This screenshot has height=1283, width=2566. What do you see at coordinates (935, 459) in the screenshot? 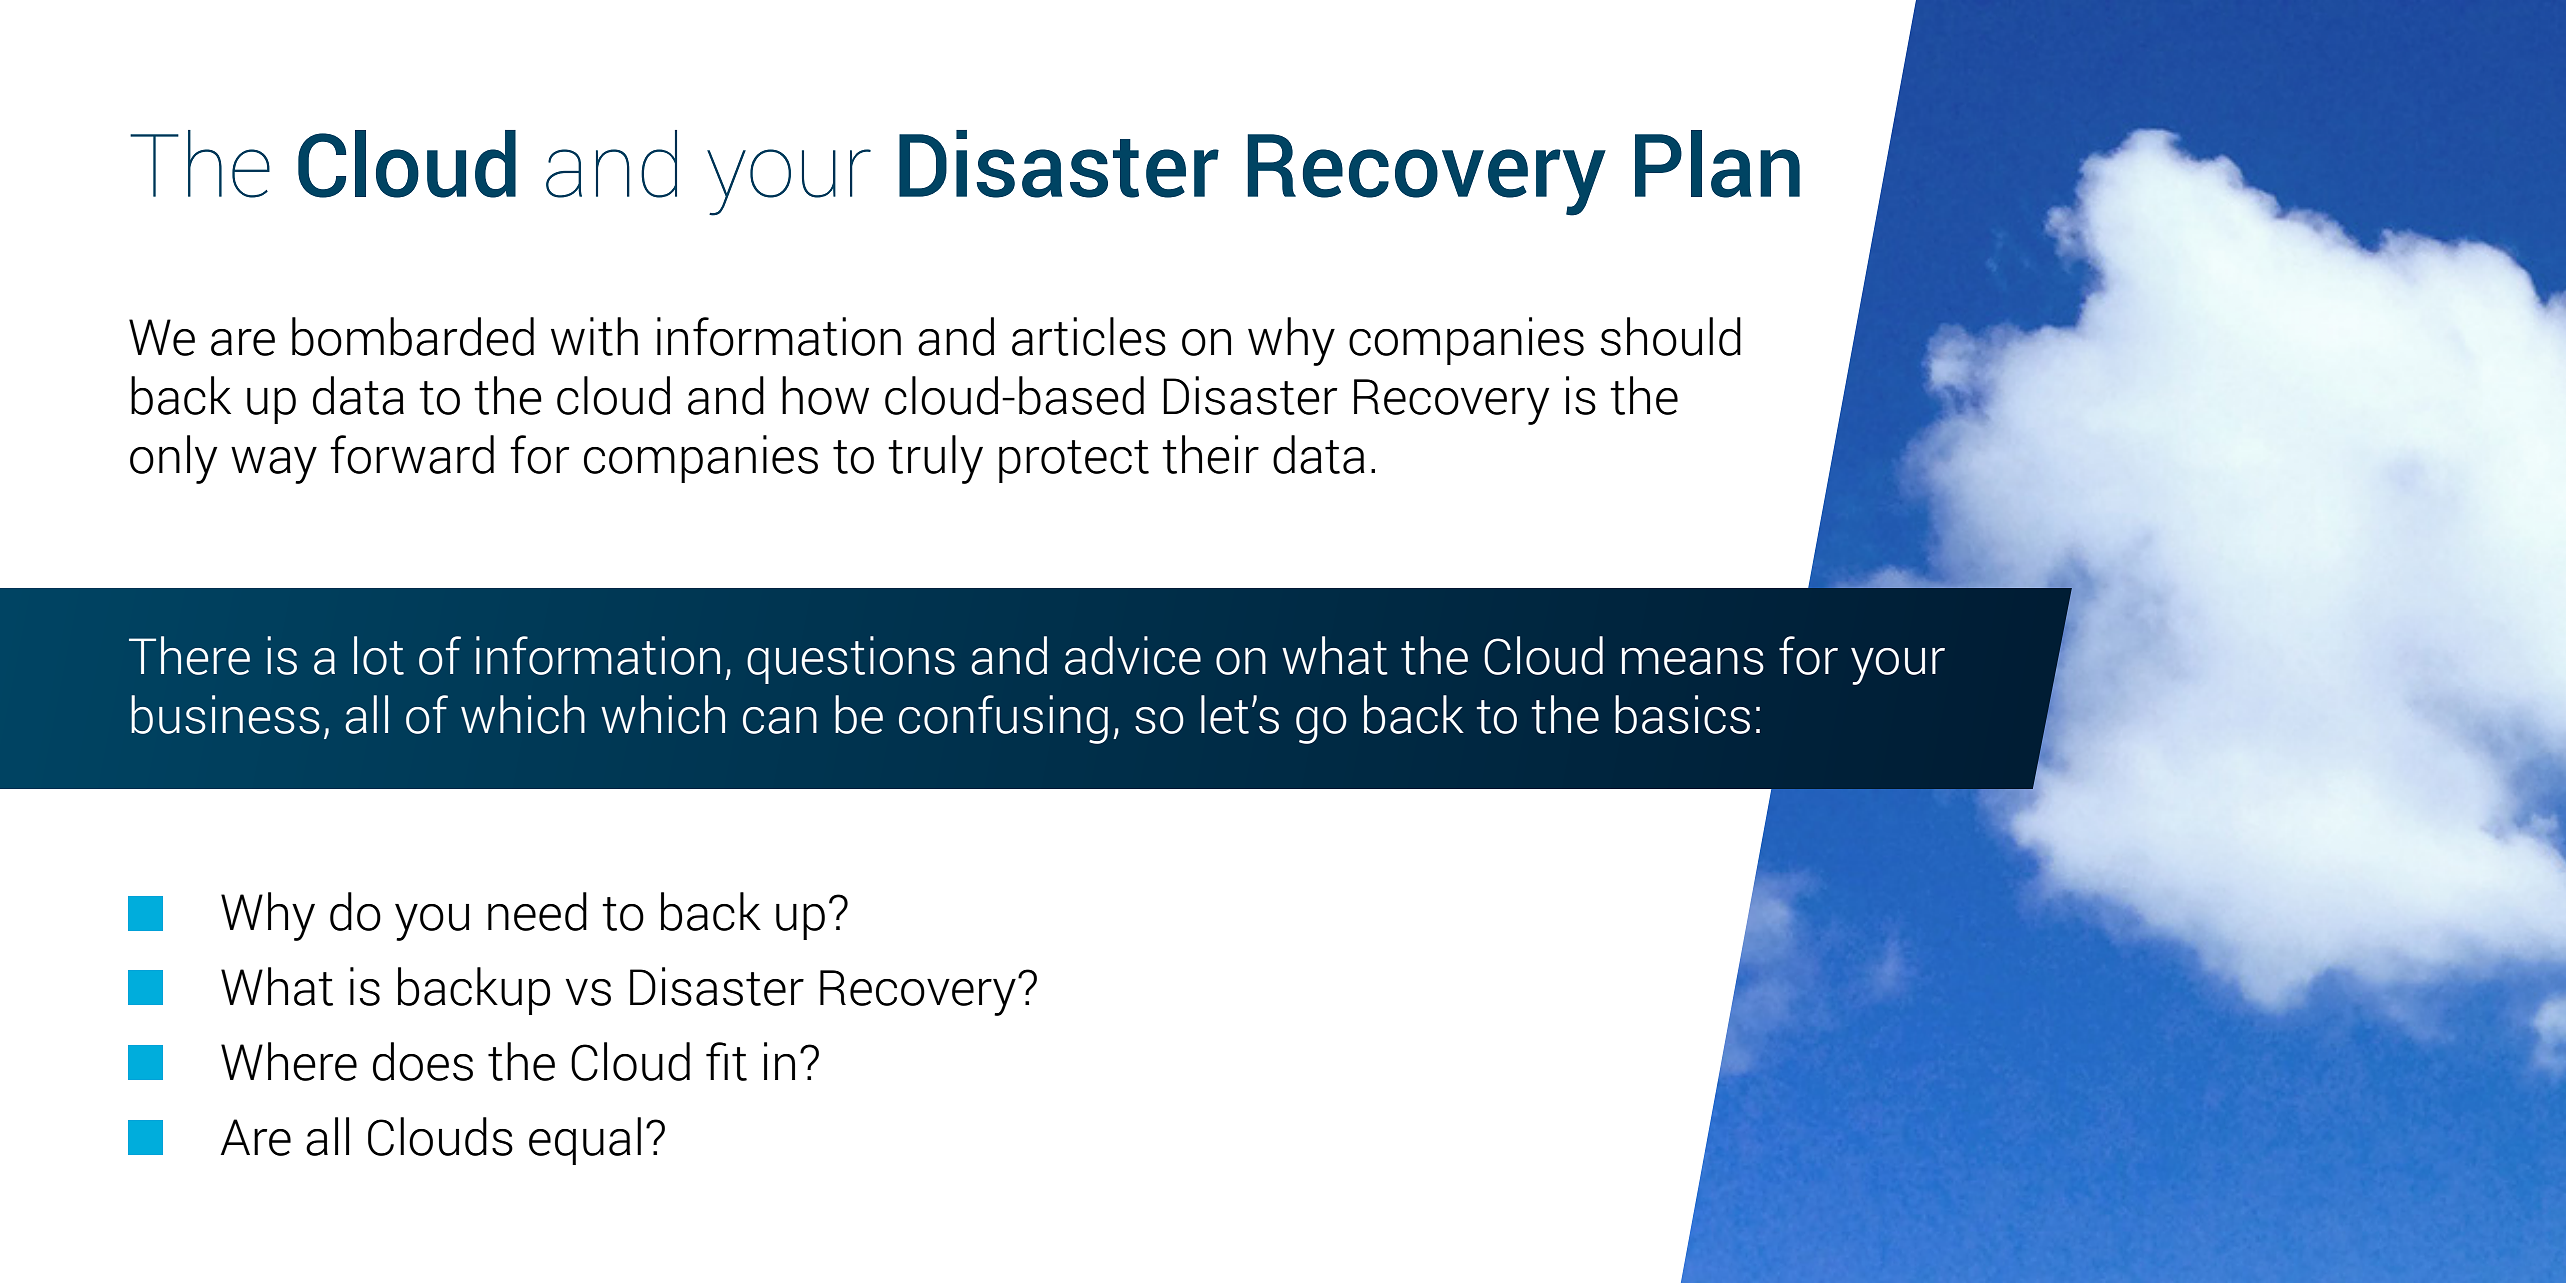
I see `truly` at bounding box center [935, 459].
